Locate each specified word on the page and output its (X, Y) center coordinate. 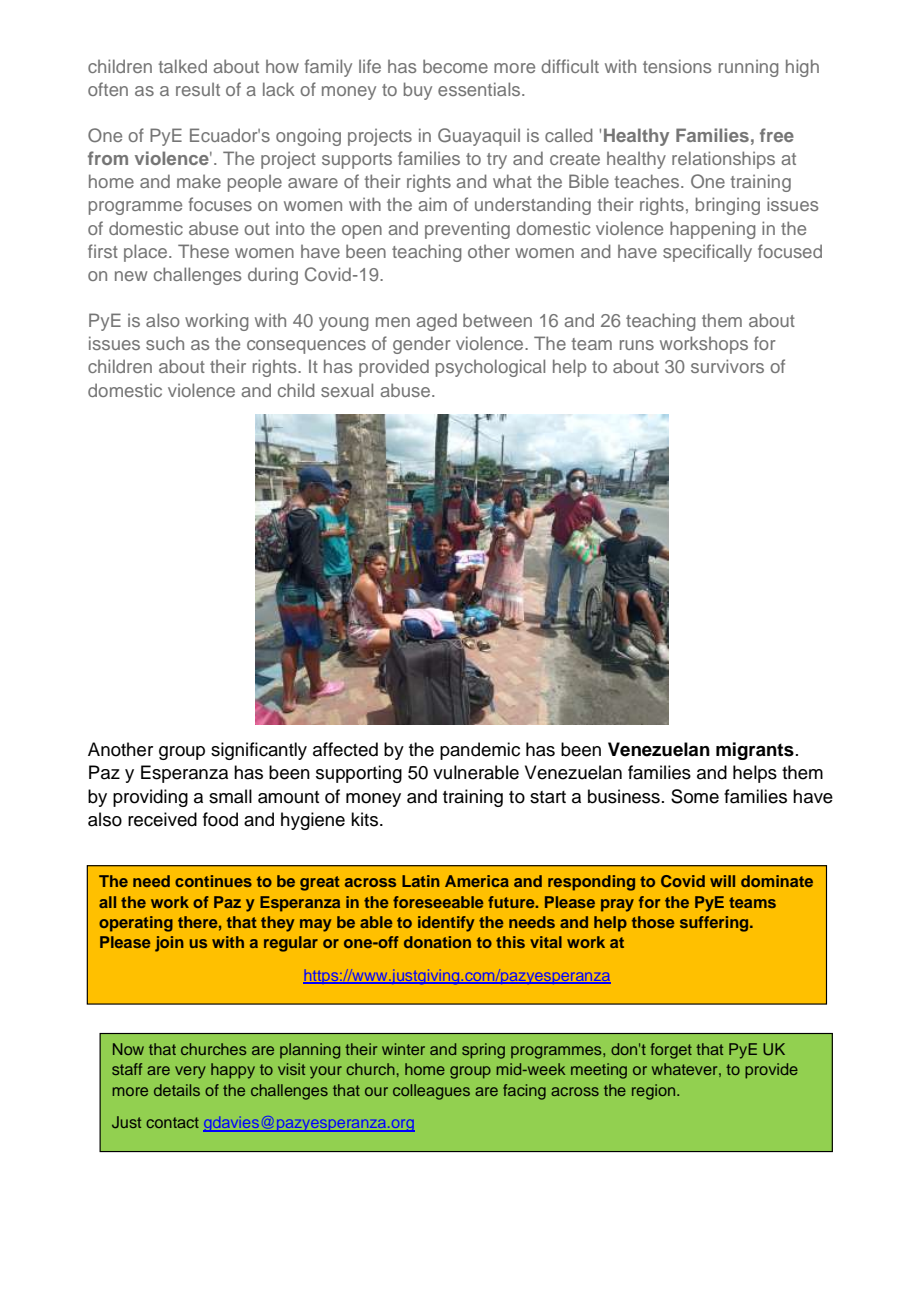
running (749, 68)
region (655, 1092)
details (177, 1090)
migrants (755, 751)
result (198, 89)
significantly (259, 751)
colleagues (431, 1092)
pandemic (480, 751)
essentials (480, 89)
